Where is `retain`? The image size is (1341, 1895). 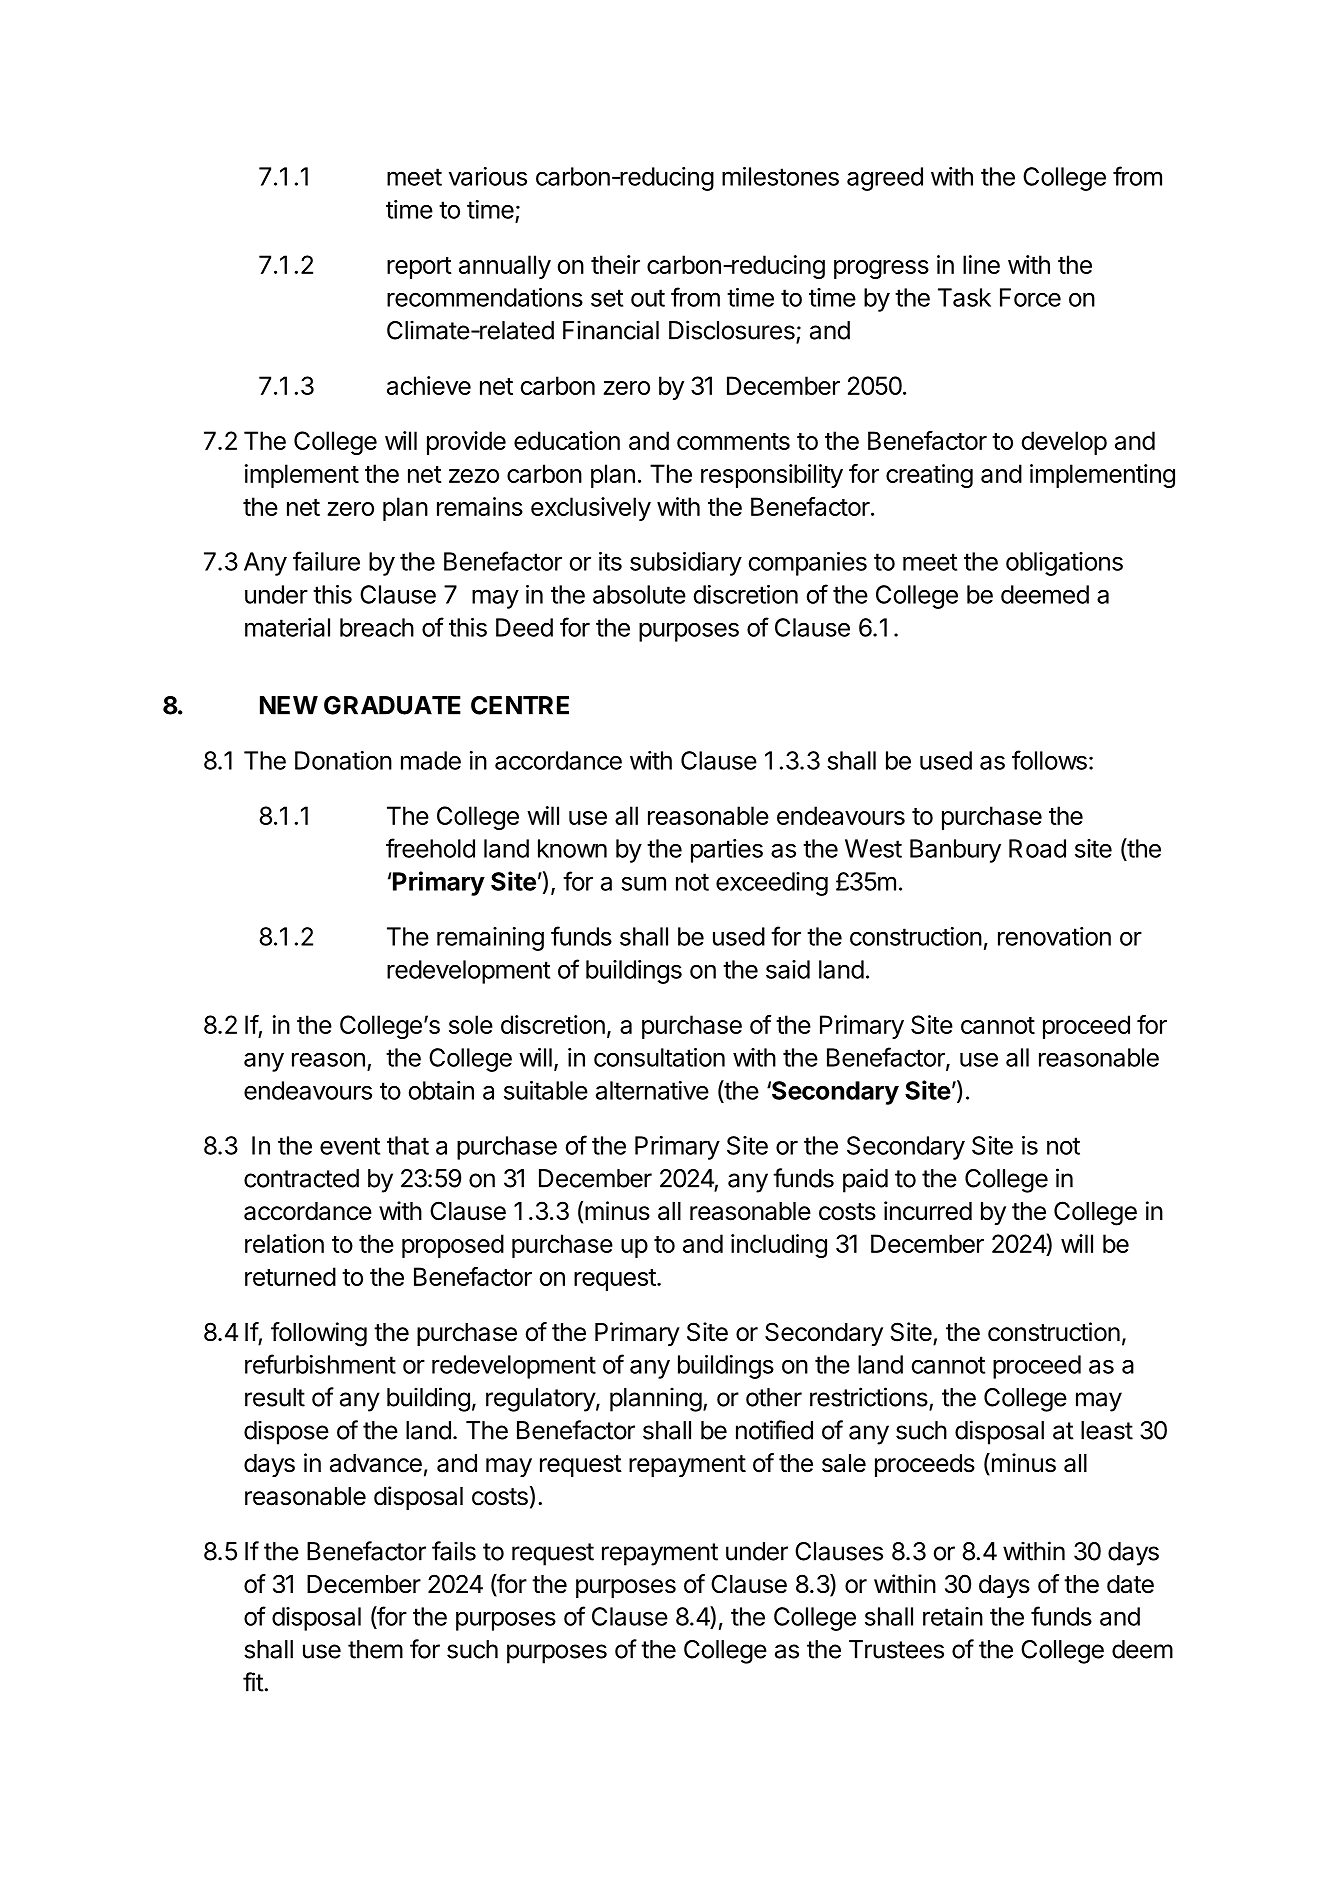
retain is located at coordinates (953, 1616).
